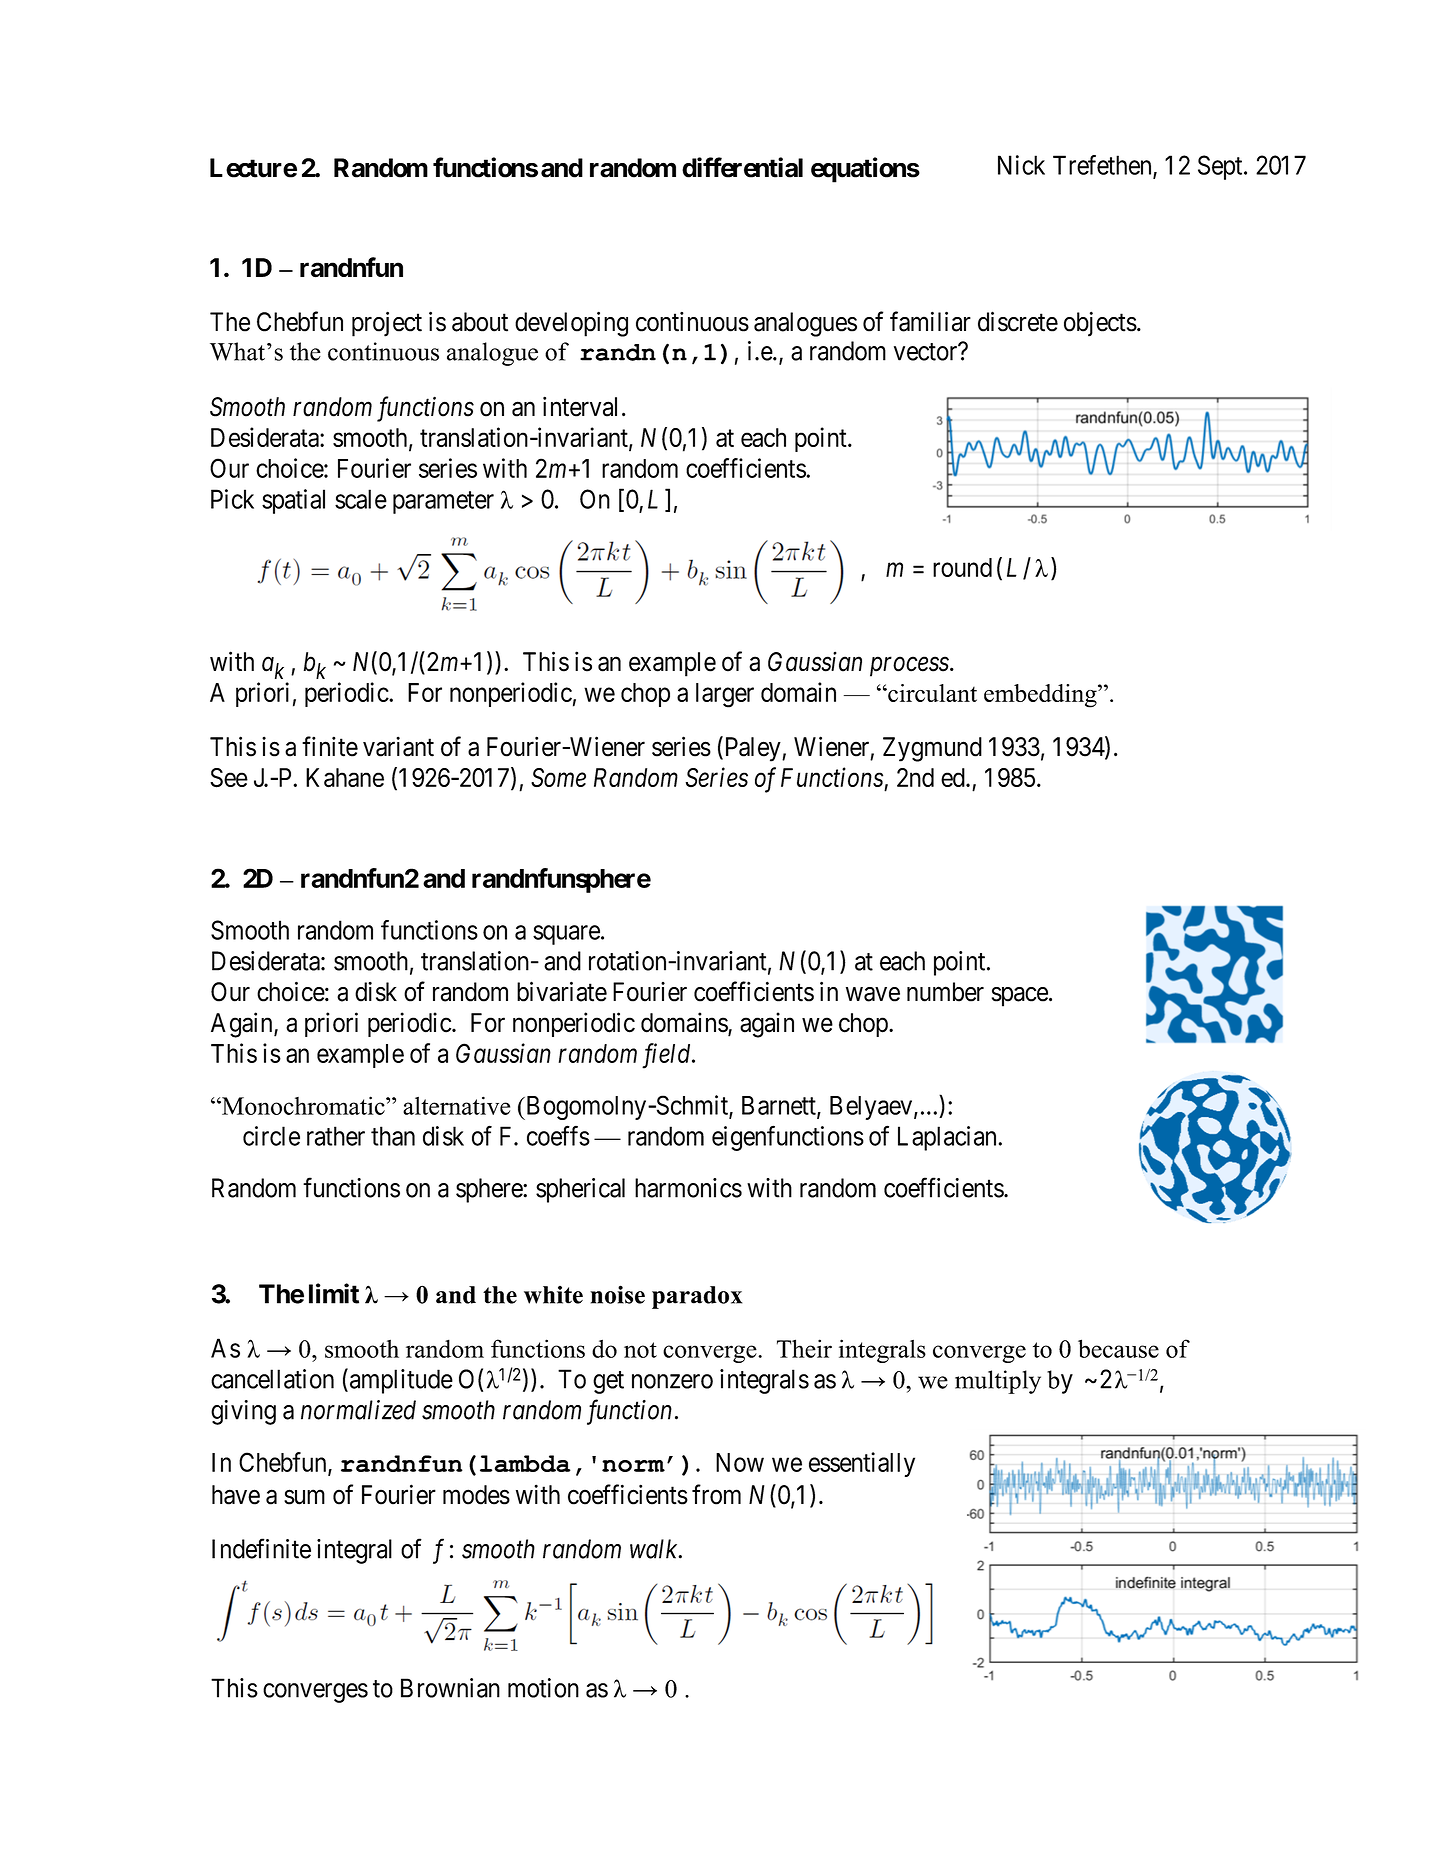 The image size is (1429, 1849). I want to click on Nick, so click(1021, 165).
